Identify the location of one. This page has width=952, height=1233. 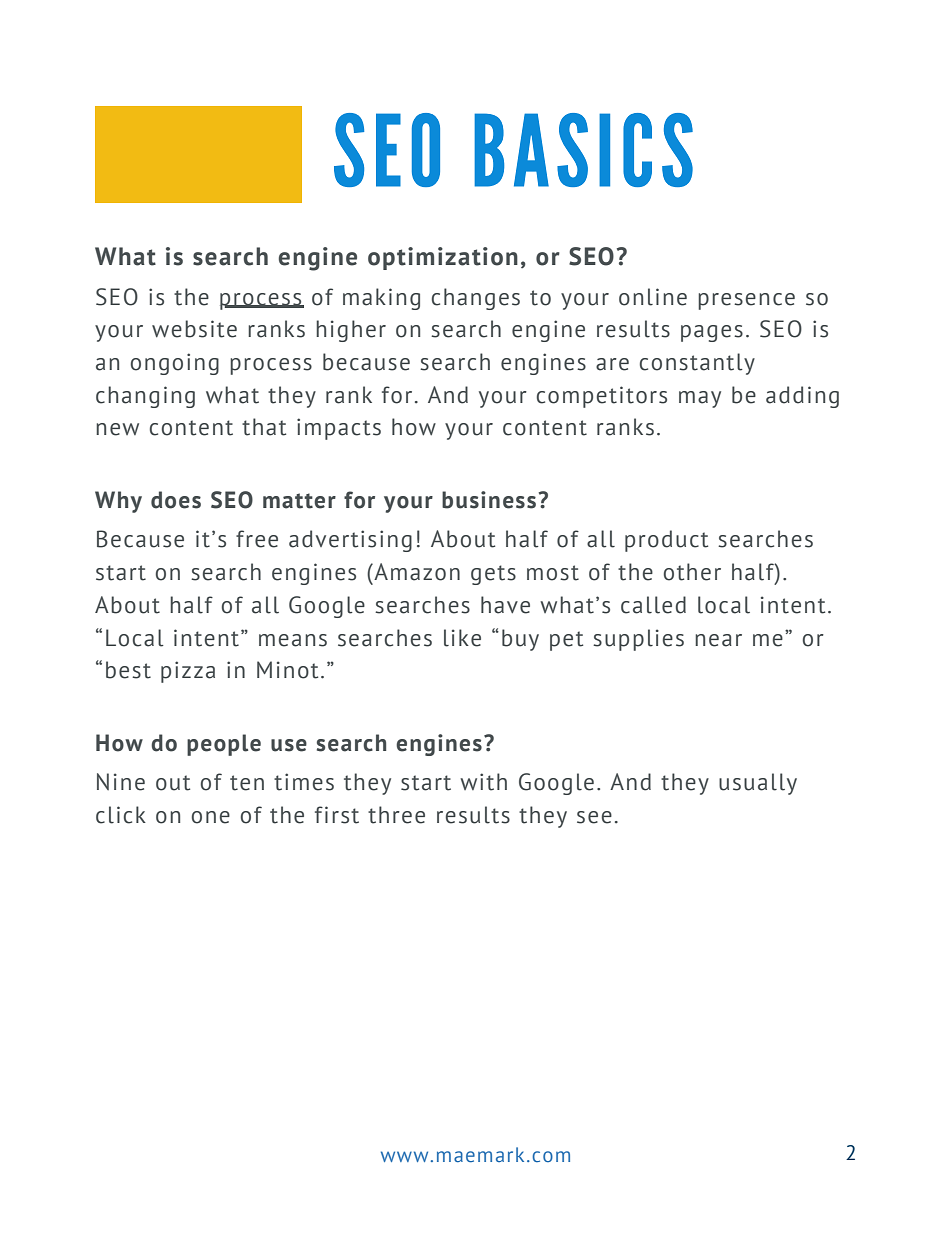
(211, 817).
